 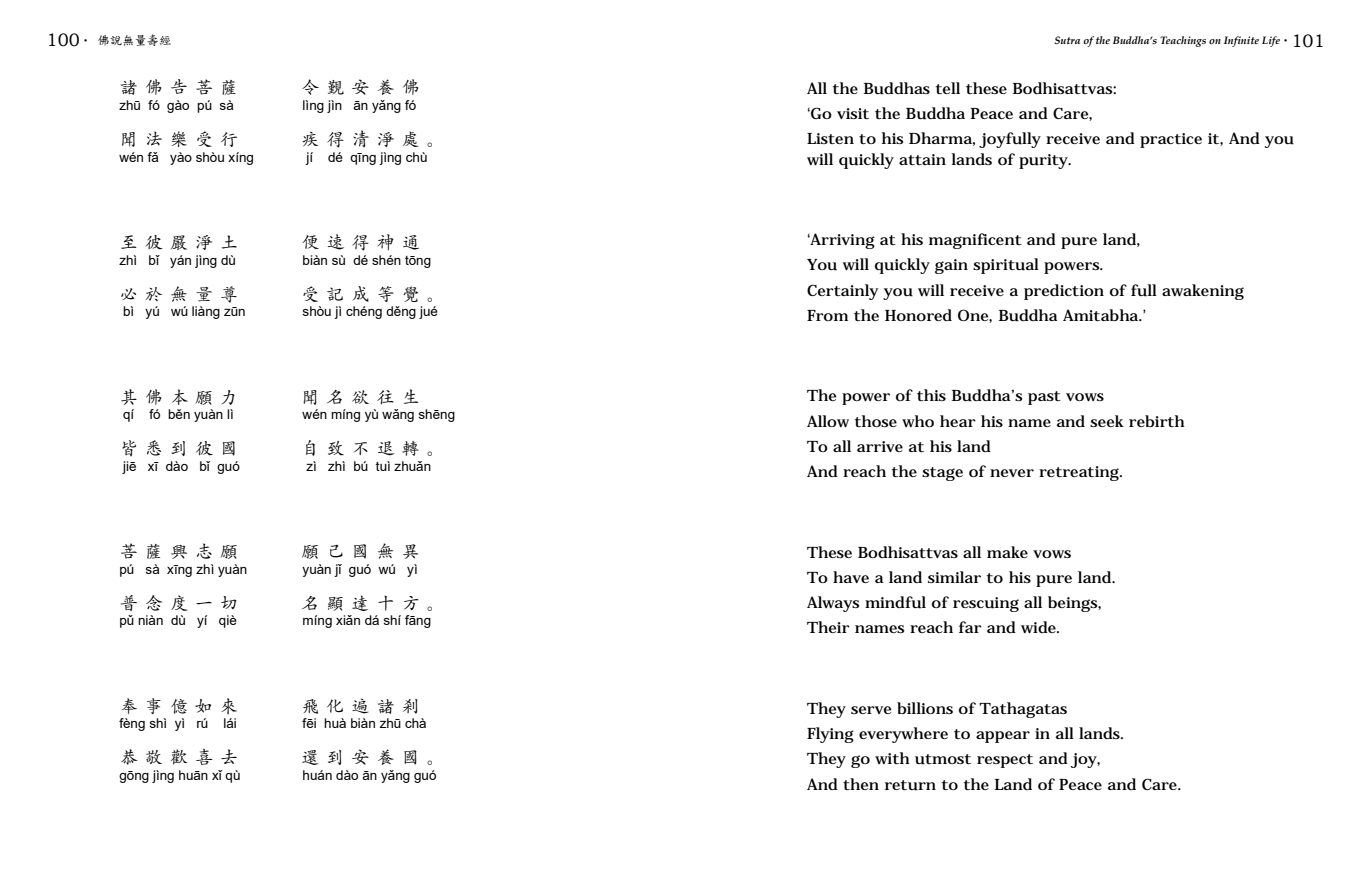 What do you see at coordinates (1067, 40) in the document?
I see `Sutra` at bounding box center [1067, 40].
